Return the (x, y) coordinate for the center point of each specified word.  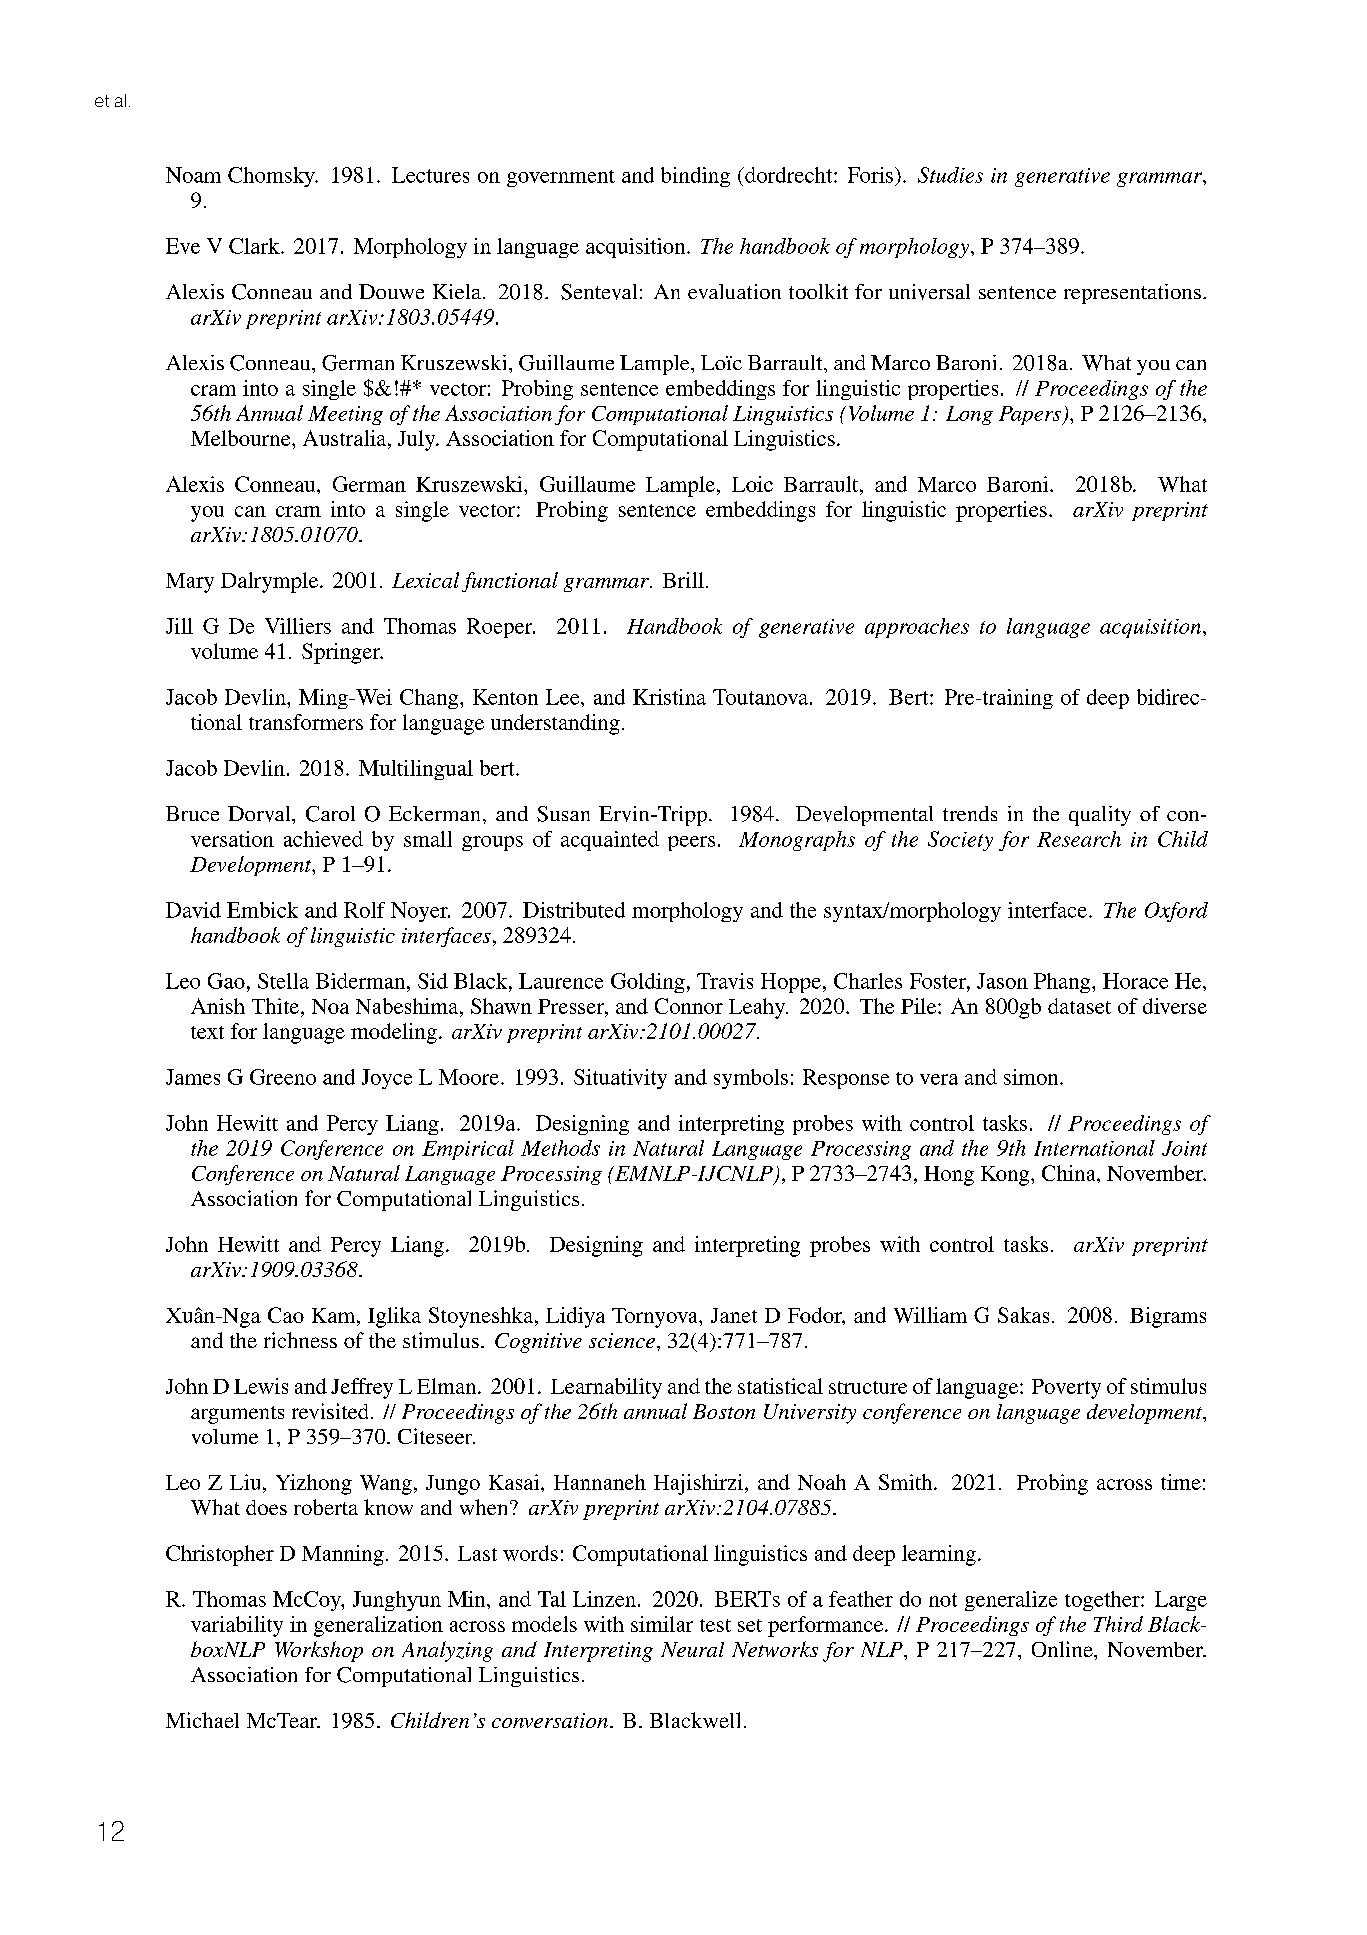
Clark (255, 246)
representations (1132, 294)
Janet (734, 1315)
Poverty (1066, 1389)
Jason (1002, 981)
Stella (283, 981)
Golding (648, 983)
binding (695, 177)
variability (237, 1626)
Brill (683, 580)
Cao (286, 1315)
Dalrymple (271, 582)
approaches (917, 628)
